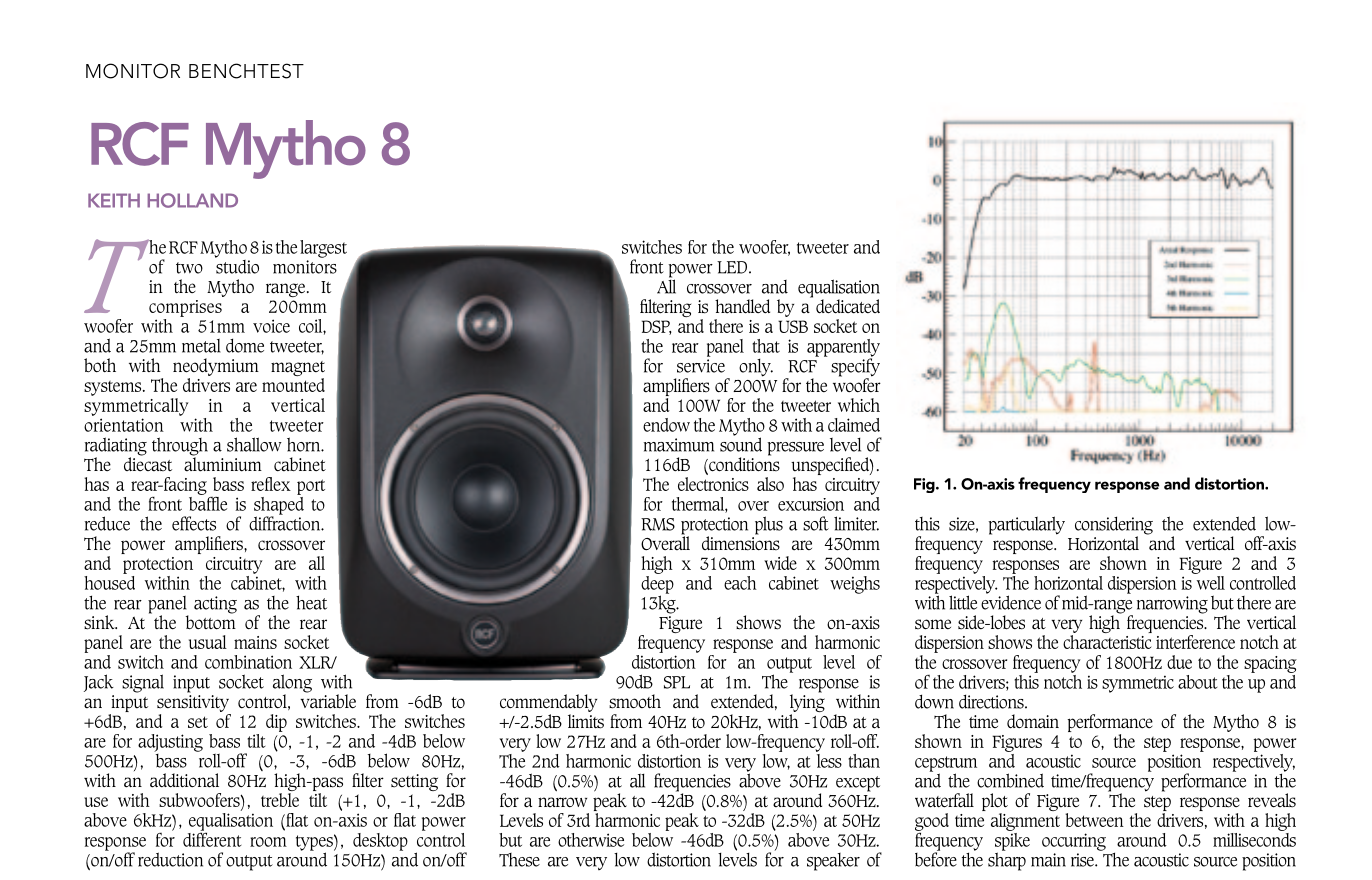  What do you see at coordinates (666, 425) in the page?
I see `endow` at bounding box center [666, 425].
